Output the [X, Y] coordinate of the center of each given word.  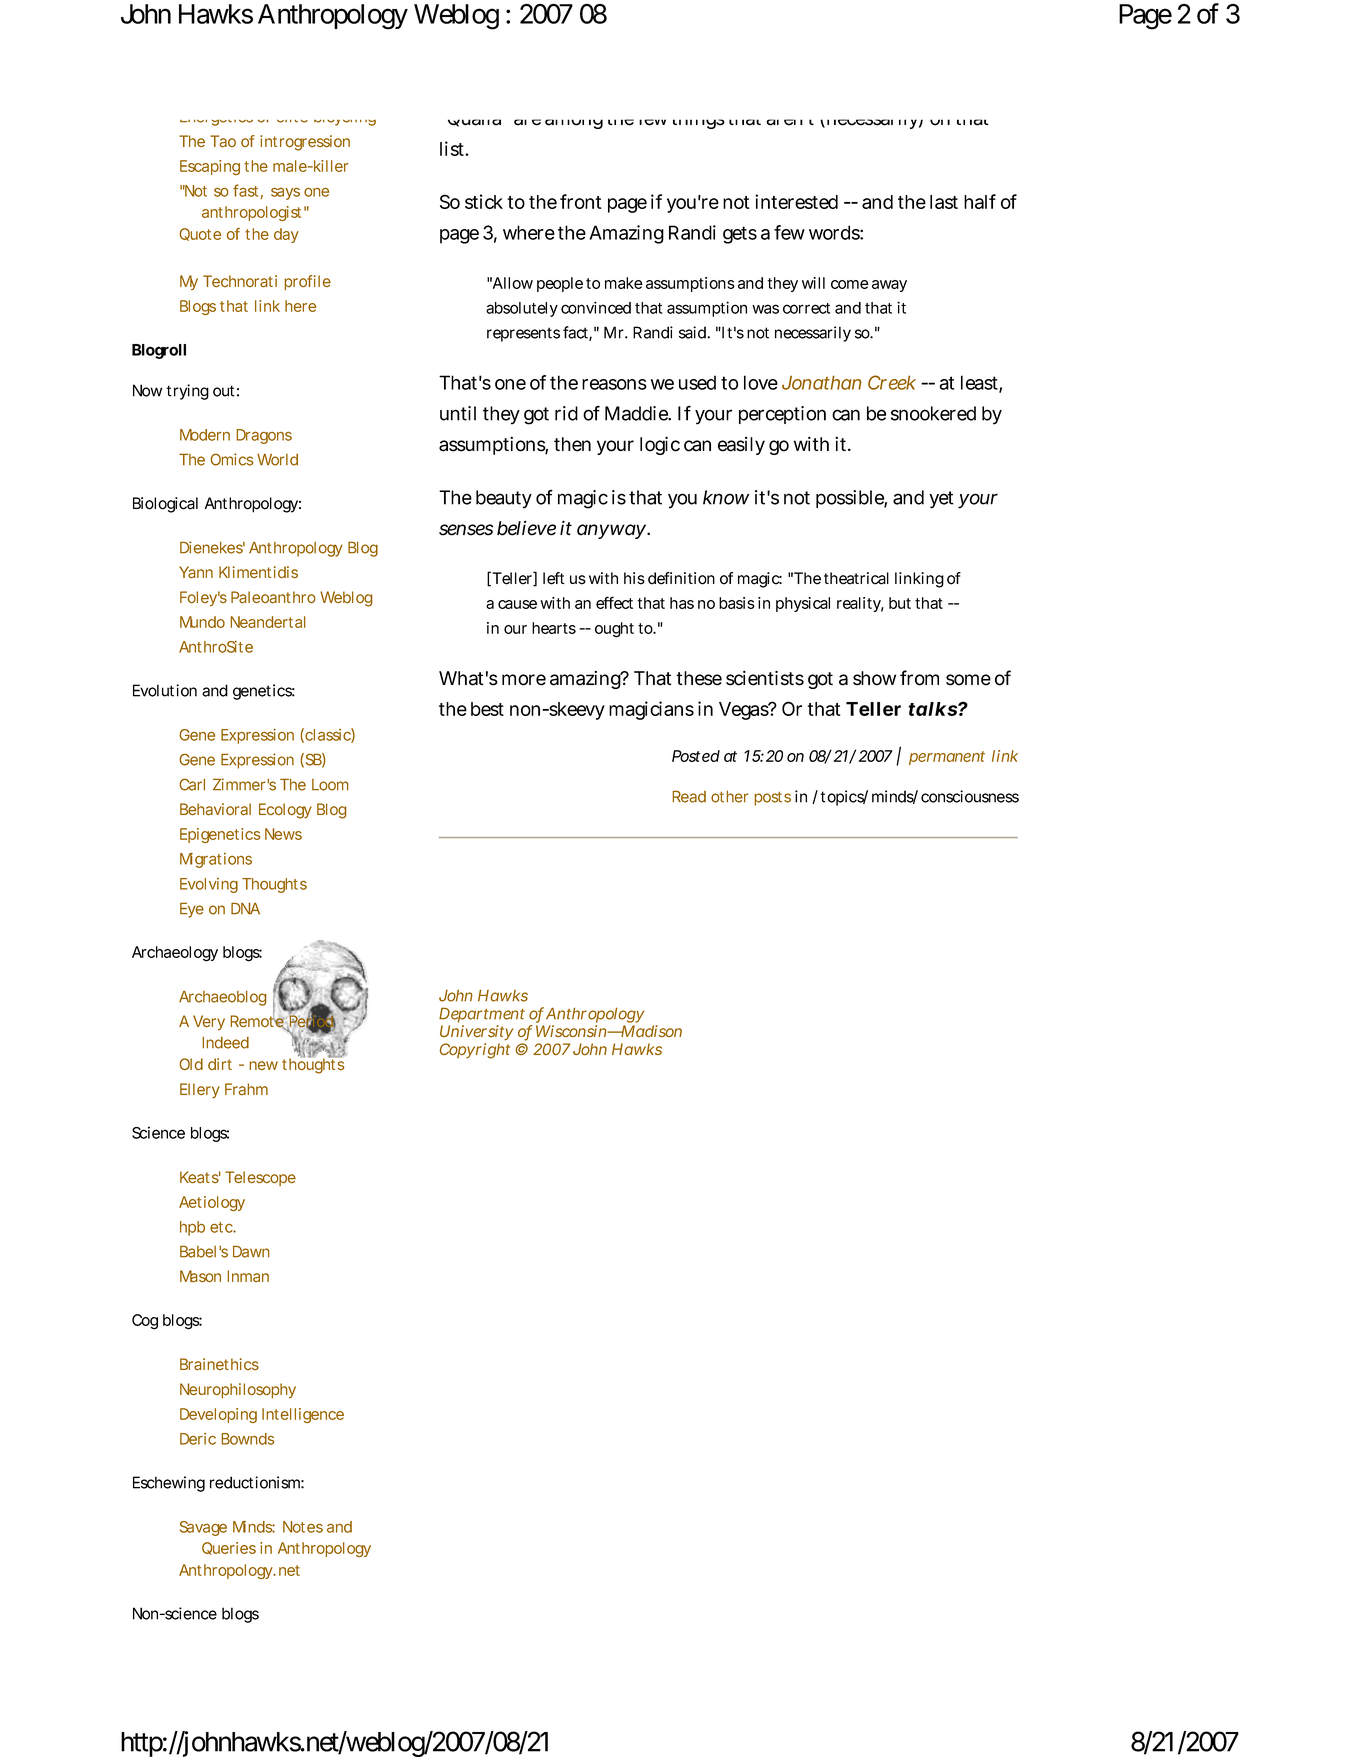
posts [772, 799]
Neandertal [268, 622]
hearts [554, 628]
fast [245, 190]
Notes [303, 1527]
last [944, 202]
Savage [203, 1528]
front [580, 201]
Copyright [475, 1051]
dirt [220, 1064]
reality [860, 604]
